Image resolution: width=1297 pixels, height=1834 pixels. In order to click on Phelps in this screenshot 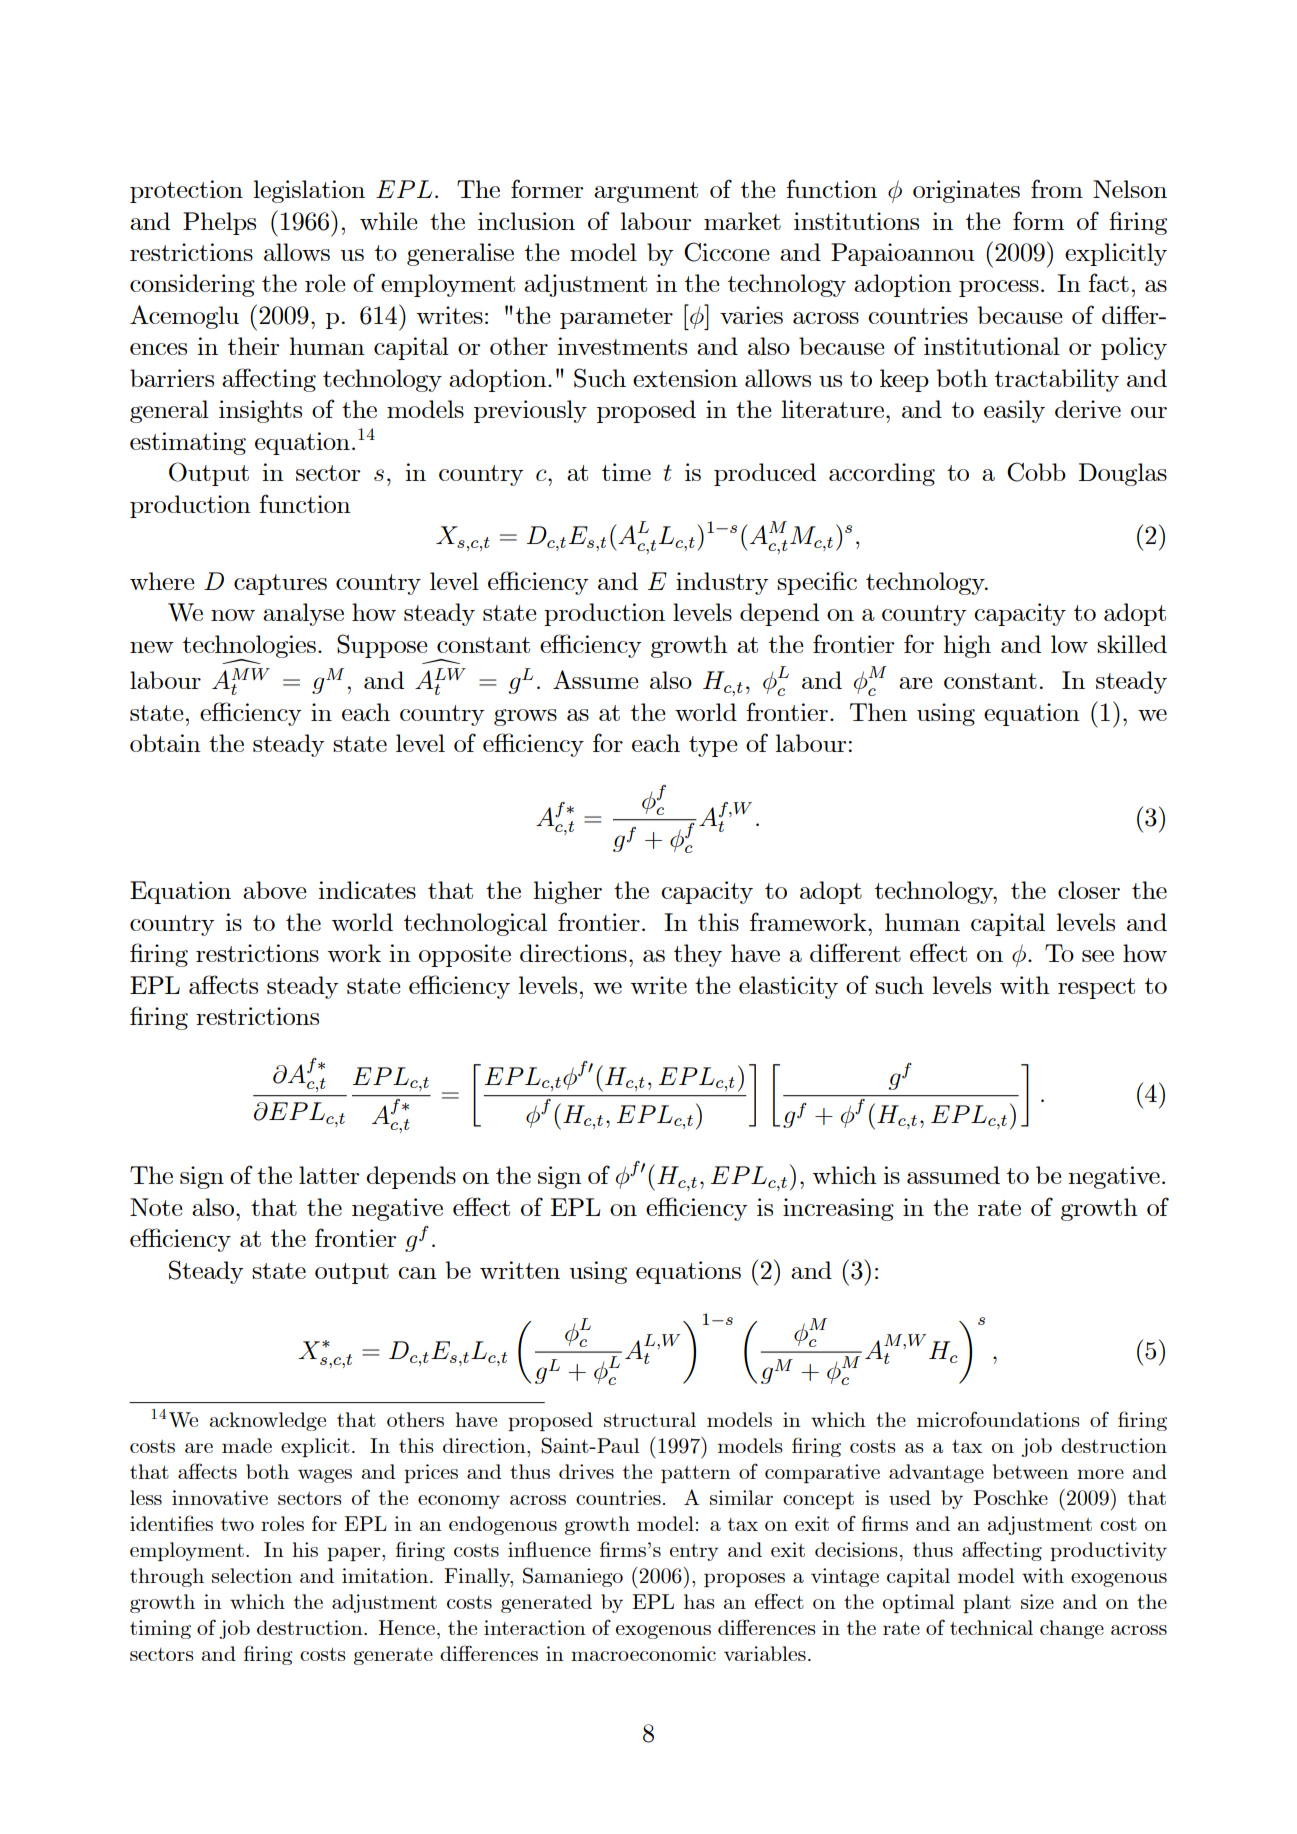, I will do `click(219, 223)`.
